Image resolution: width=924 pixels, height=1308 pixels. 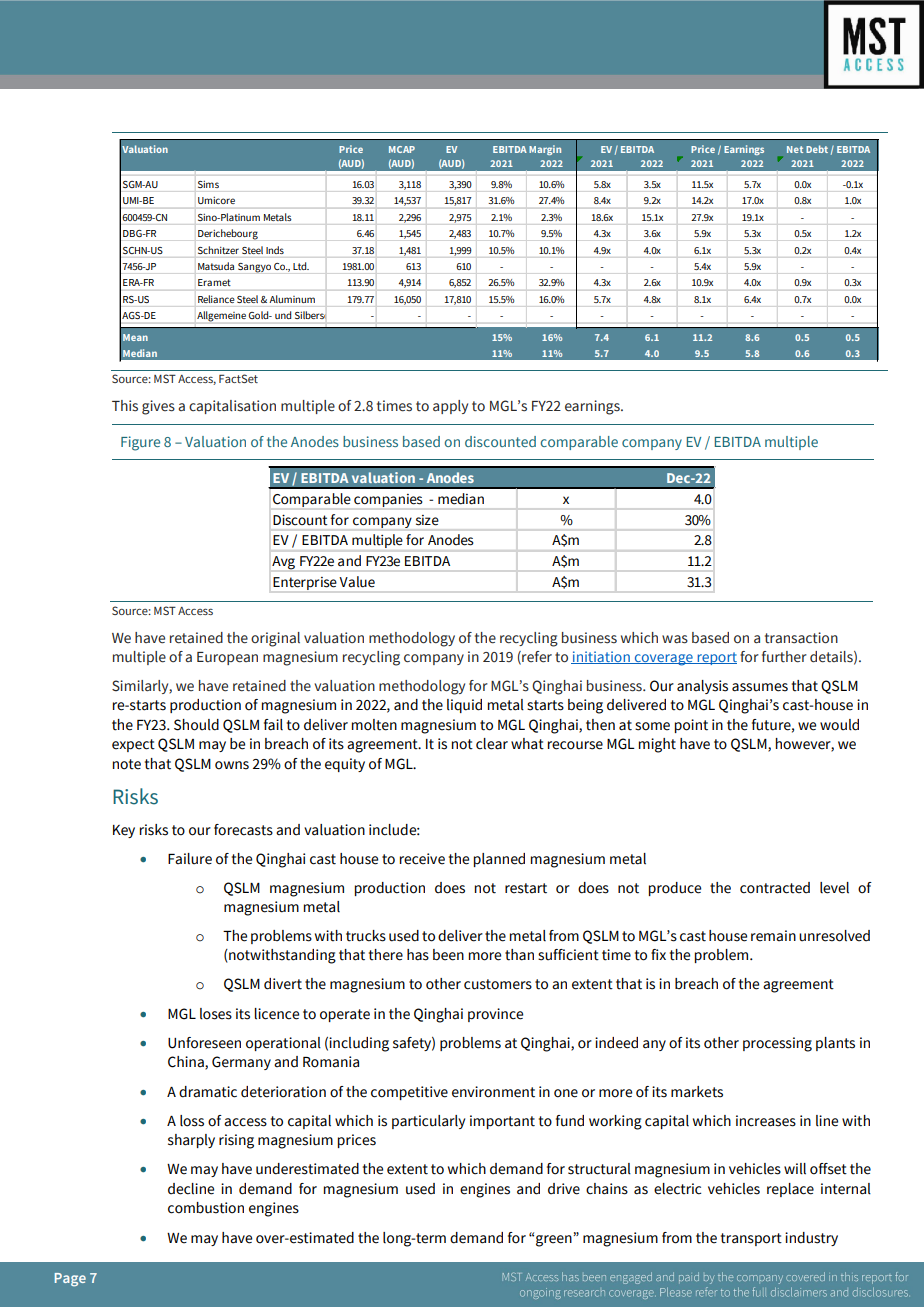 I want to click on Sims, so click(x=208, y=184).
